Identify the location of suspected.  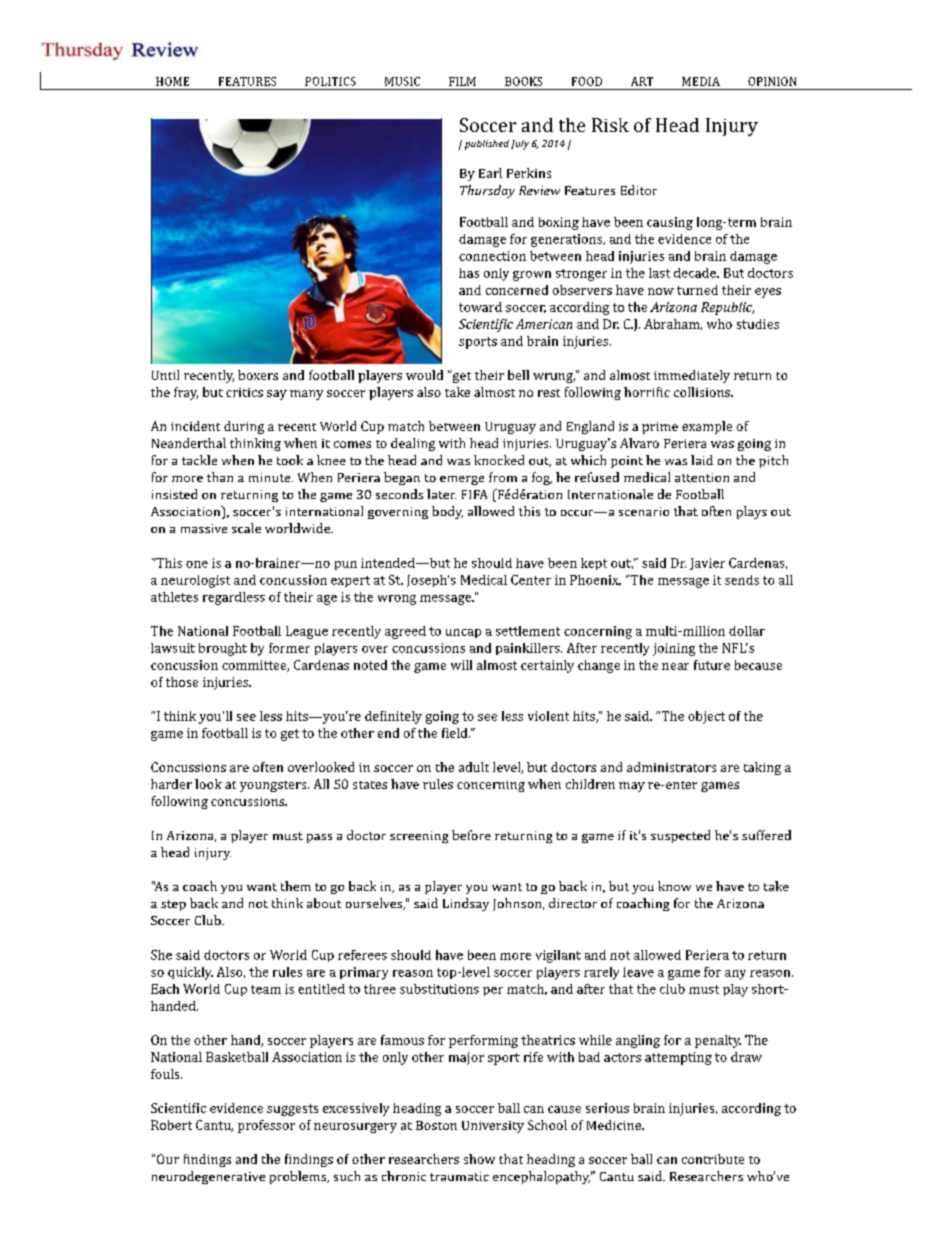
(680, 836).
